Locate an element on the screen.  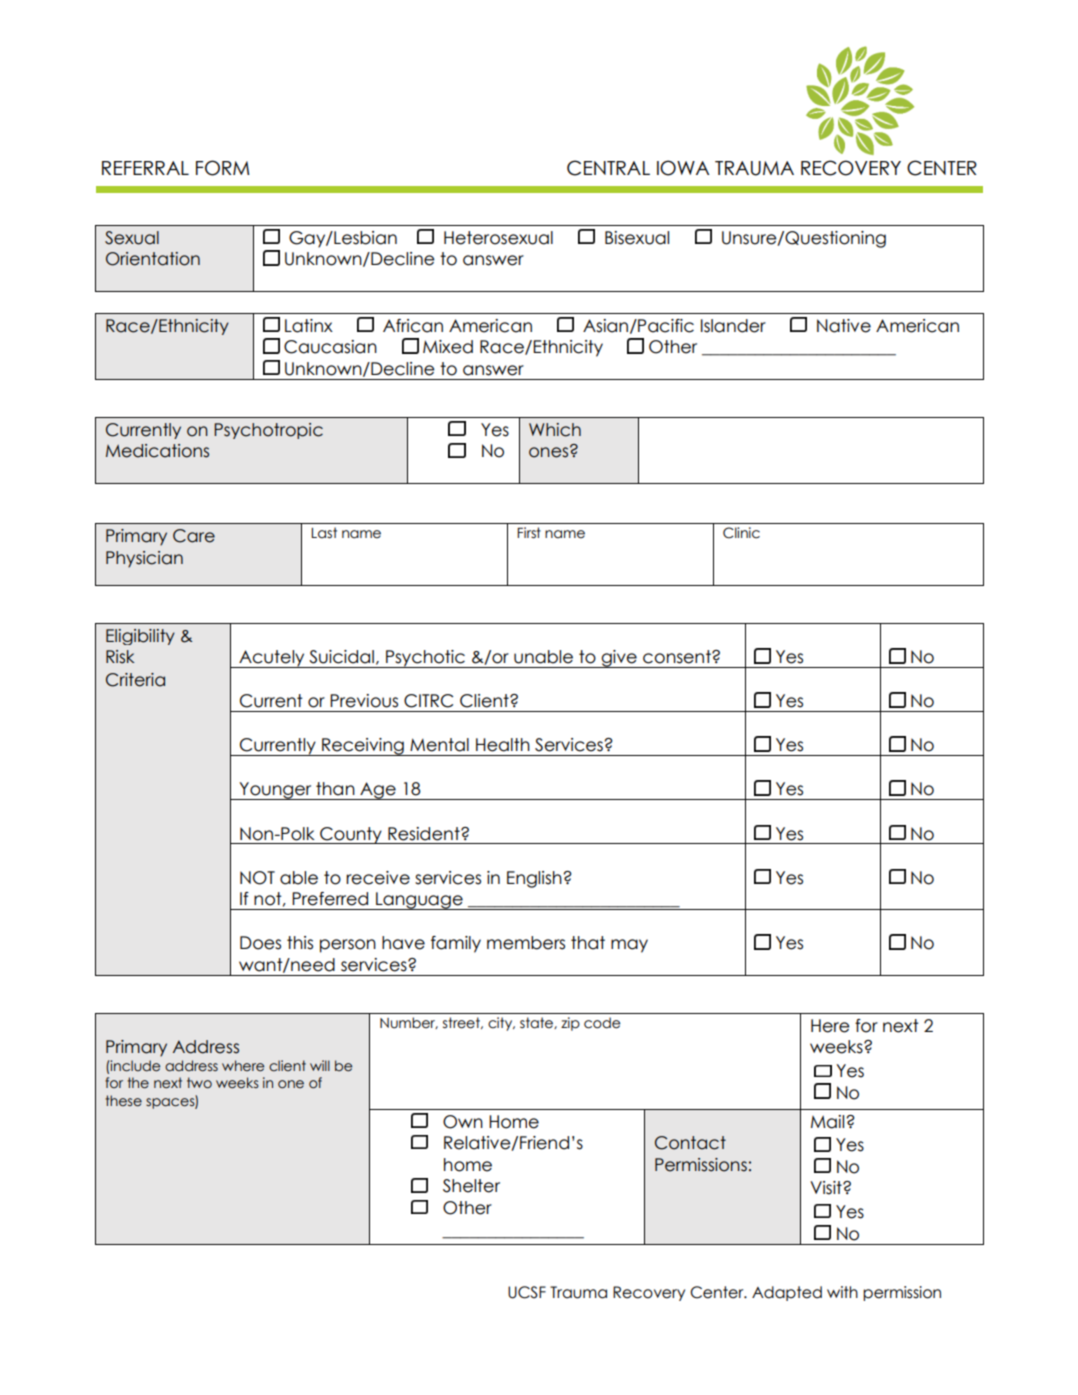
Criteria is located at coordinates (135, 680).
